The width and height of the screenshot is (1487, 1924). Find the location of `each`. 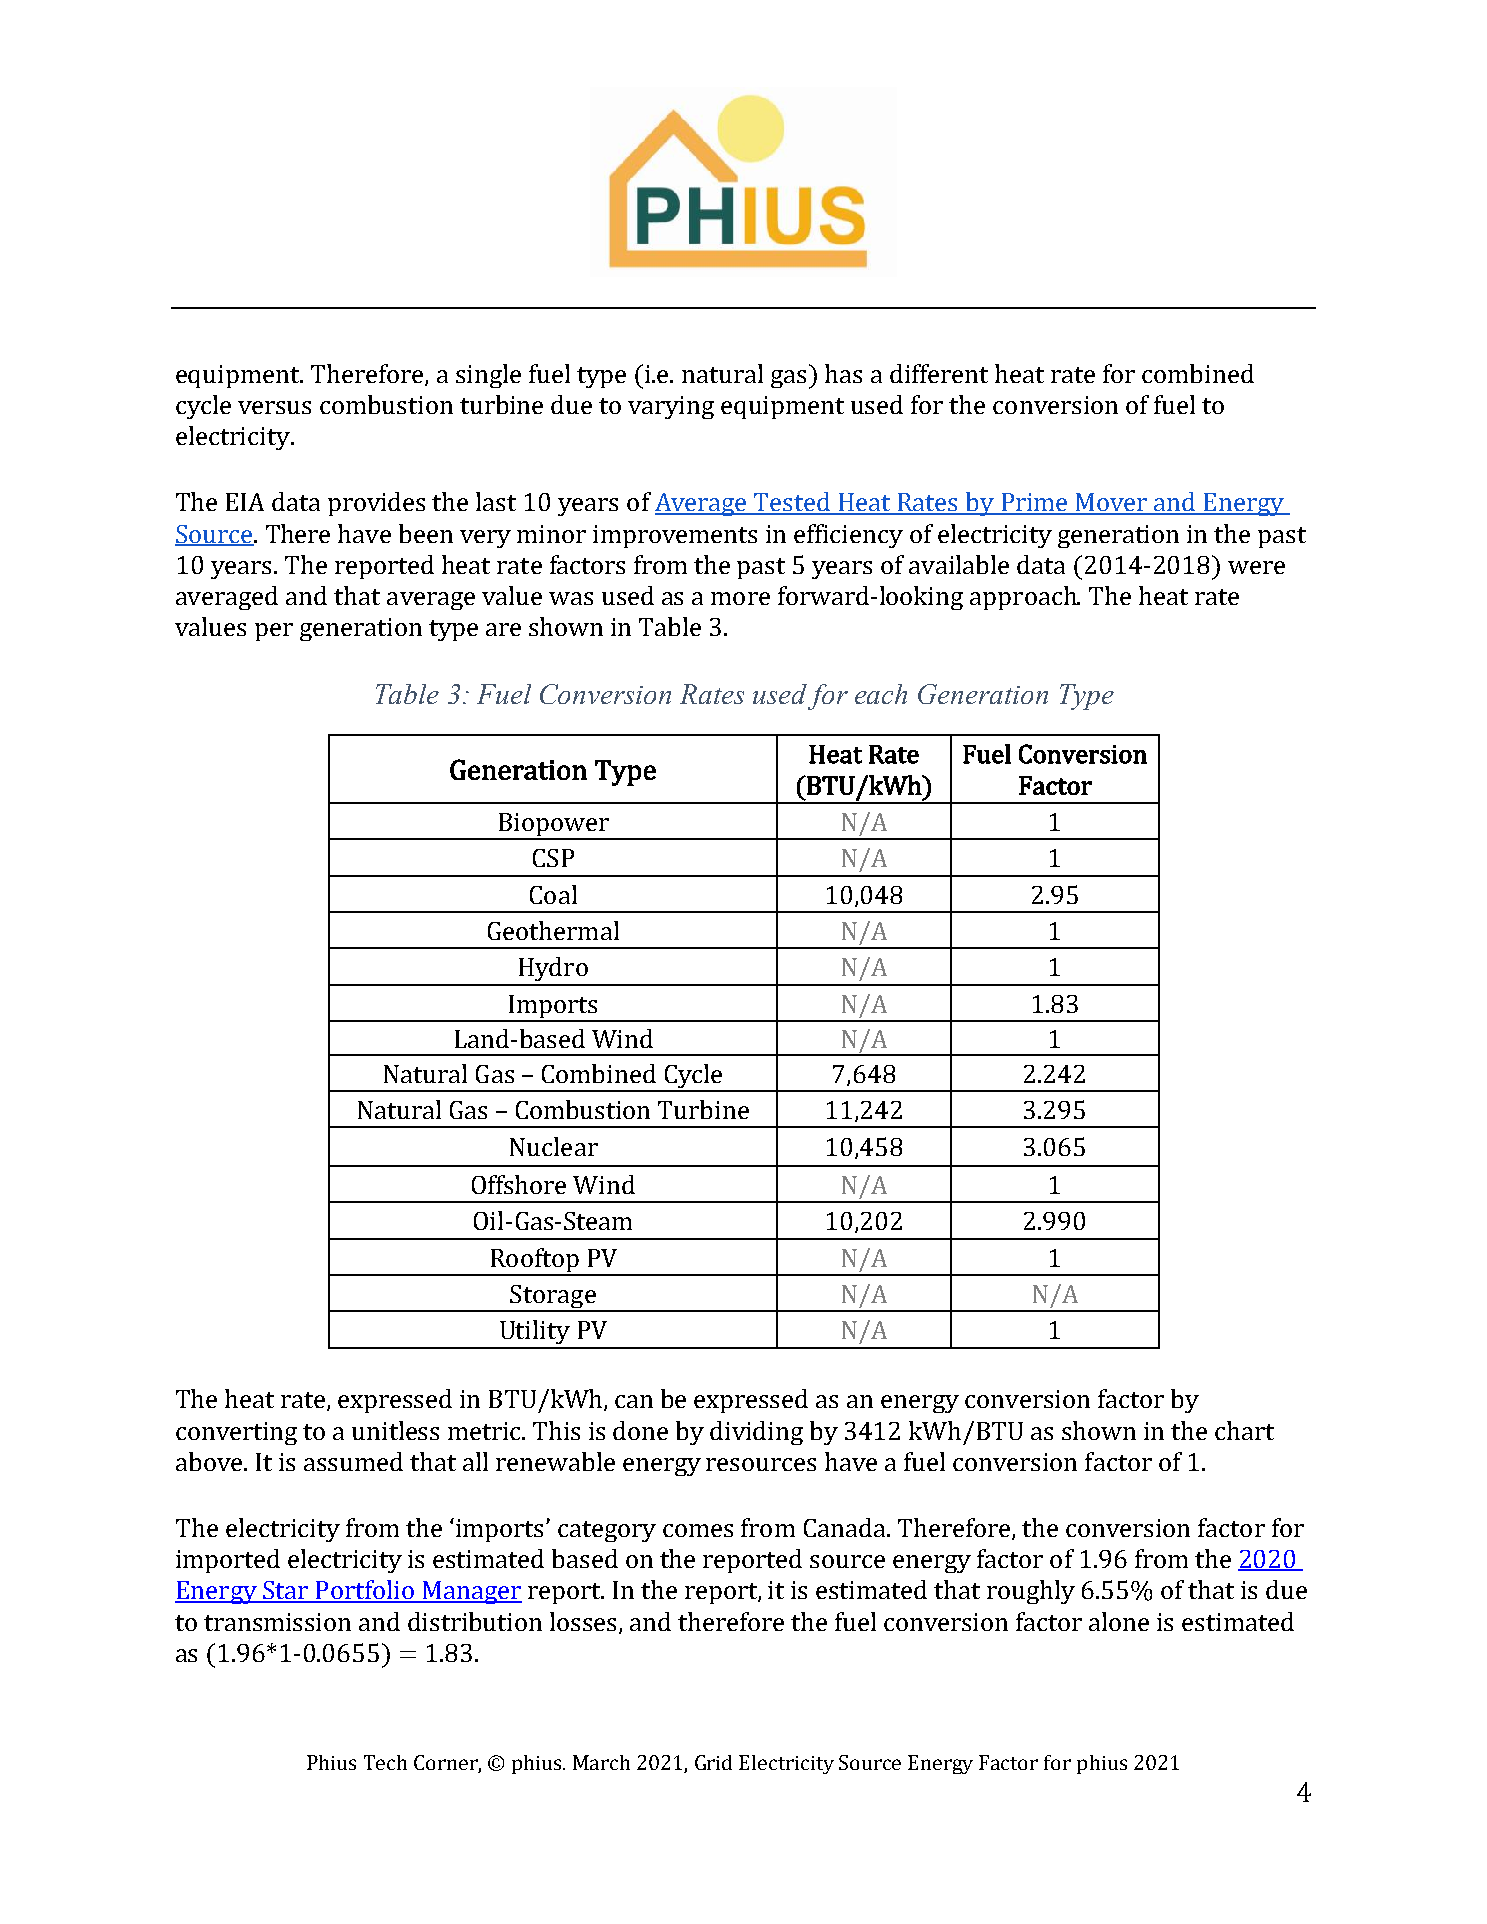

each is located at coordinates (881, 694).
